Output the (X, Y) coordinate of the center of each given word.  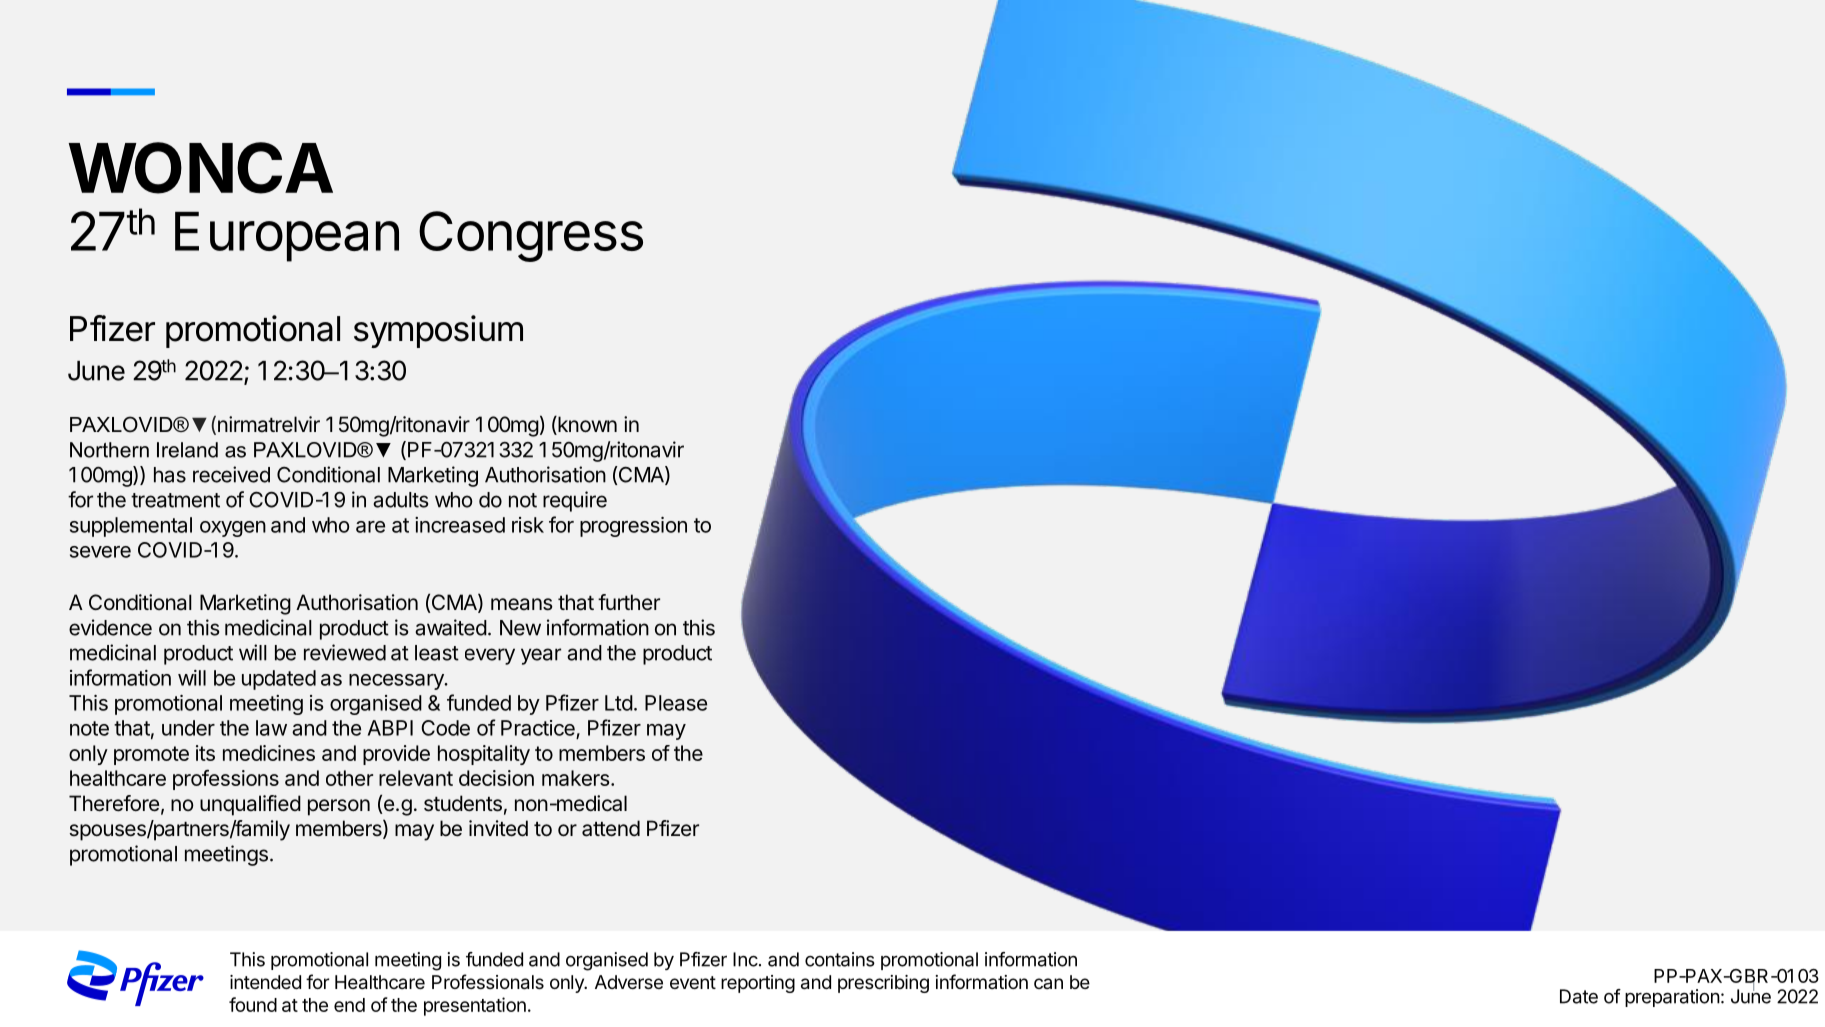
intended (265, 982)
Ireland (187, 450)
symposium (438, 331)
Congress (531, 236)
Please (676, 703)
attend (611, 828)
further (629, 602)
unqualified (250, 805)
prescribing (883, 984)
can (1048, 983)
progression (633, 527)
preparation (1672, 998)
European (287, 237)
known (586, 425)
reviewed (345, 652)
